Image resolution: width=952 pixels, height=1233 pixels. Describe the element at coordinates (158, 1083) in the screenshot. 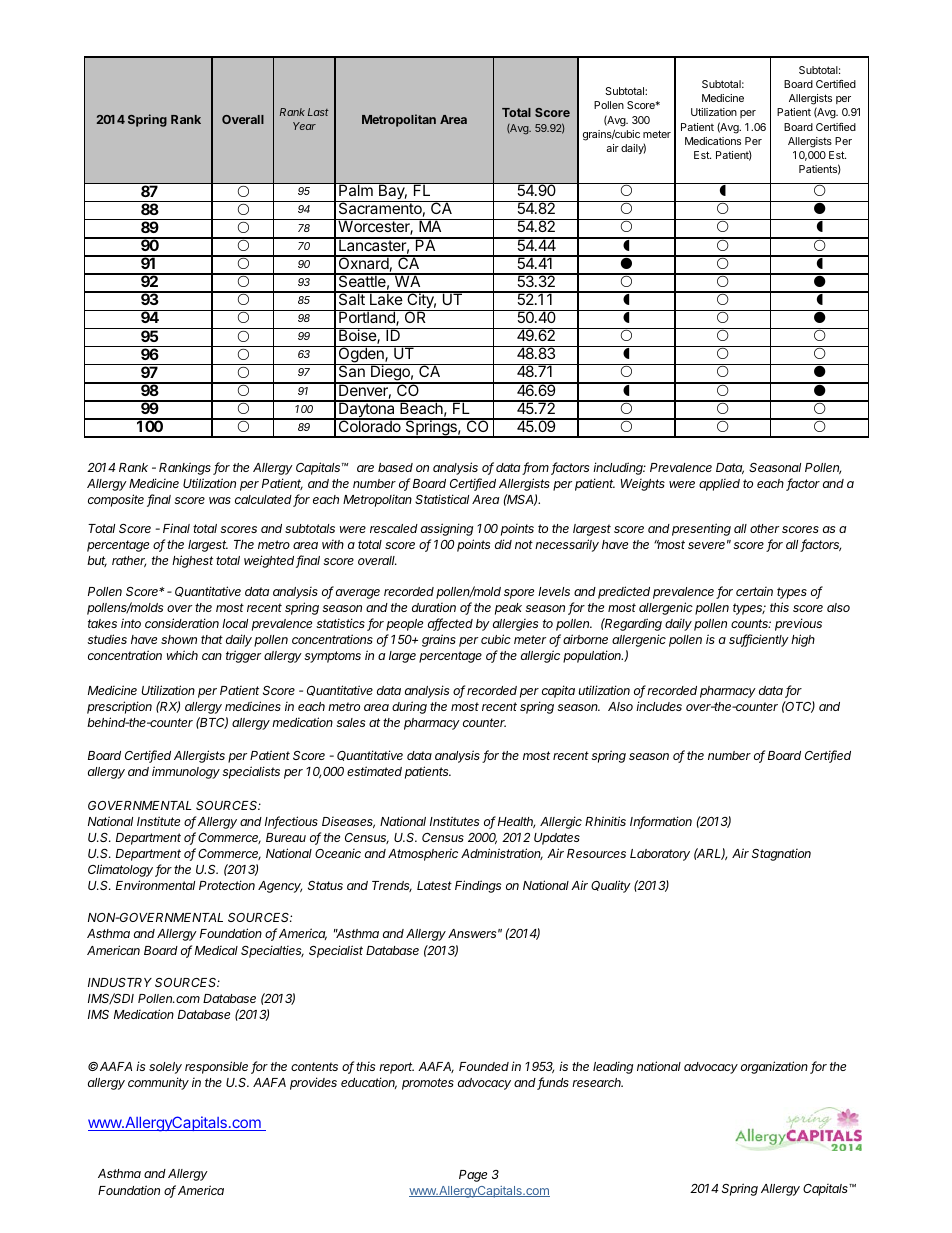

I see `community` at that location.
